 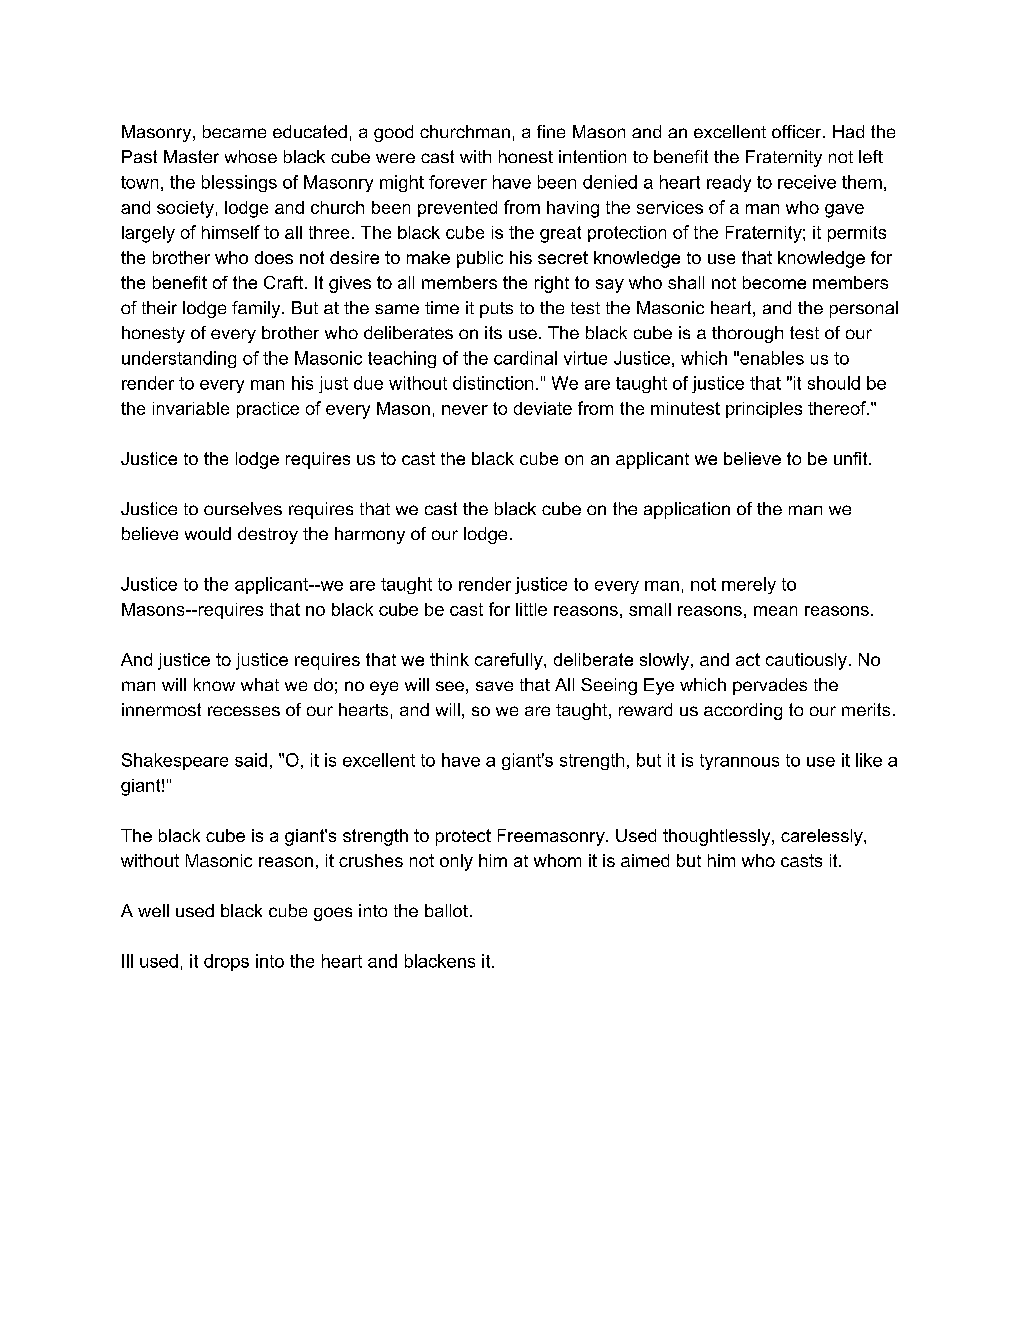 What do you see at coordinates (208, 533) in the page?
I see `would` at bounding box center [208, 533].
